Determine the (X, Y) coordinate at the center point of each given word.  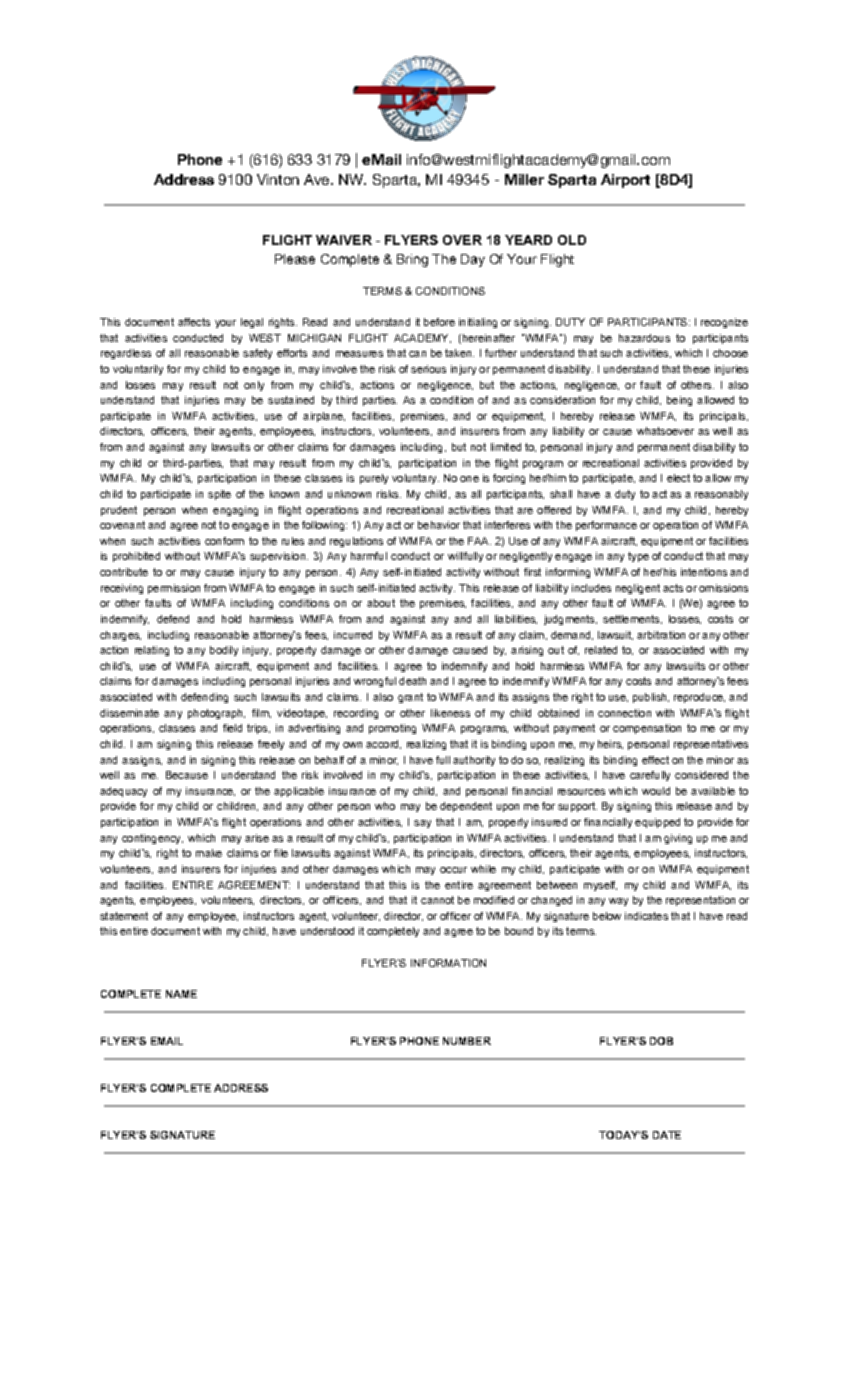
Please (295, 259)
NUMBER (467, 1041)
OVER (462, 240)
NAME (181, 994)
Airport (625, 181)
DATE (667, 1135)
